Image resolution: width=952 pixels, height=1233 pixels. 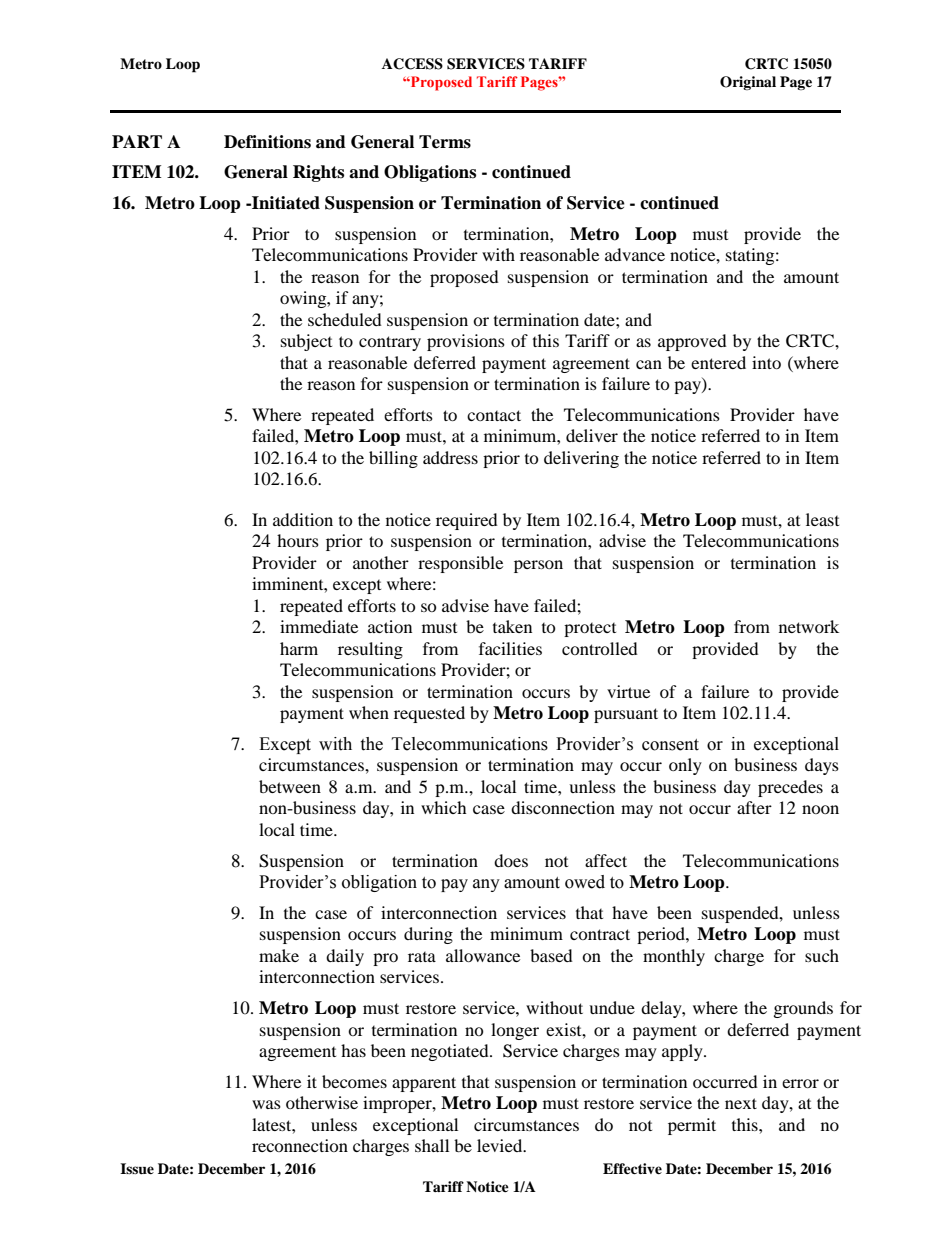 I want to click on network, so click(x=809, y=626).
